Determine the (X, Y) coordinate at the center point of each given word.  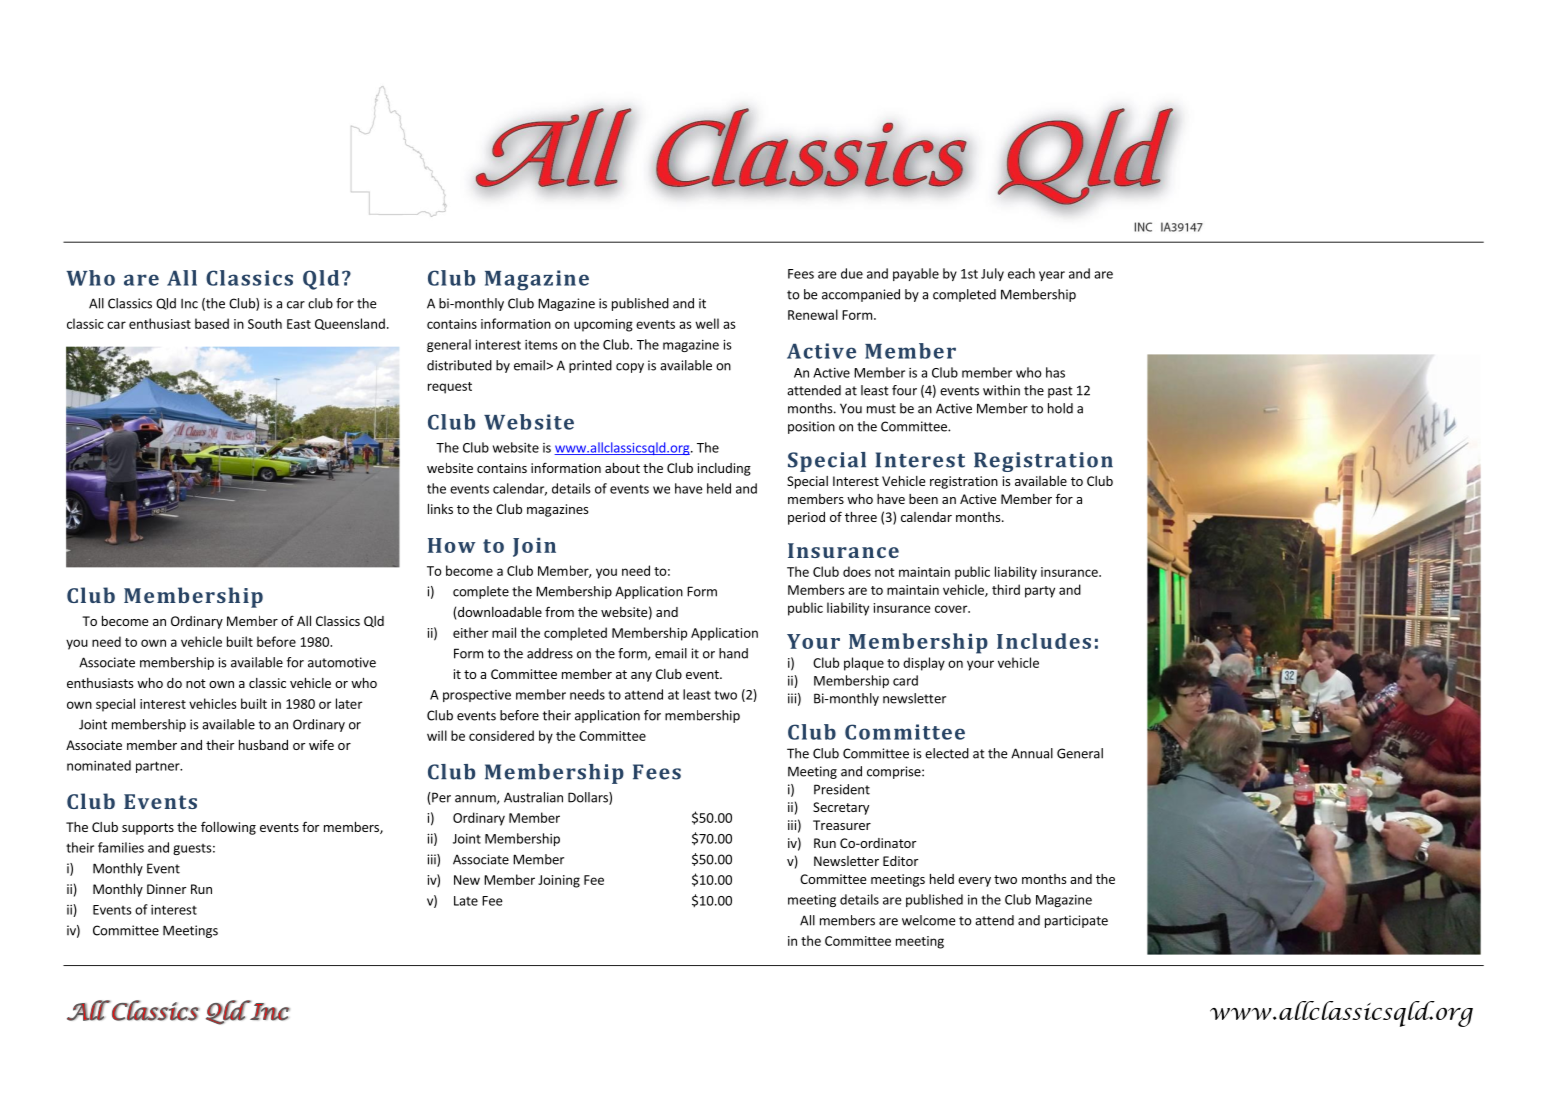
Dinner (166, 889)
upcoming (603, 325)
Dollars (589, 798)
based (212, 323)
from (559, 611)
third (1006, 589)
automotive (342, 662)
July (992, 274)
